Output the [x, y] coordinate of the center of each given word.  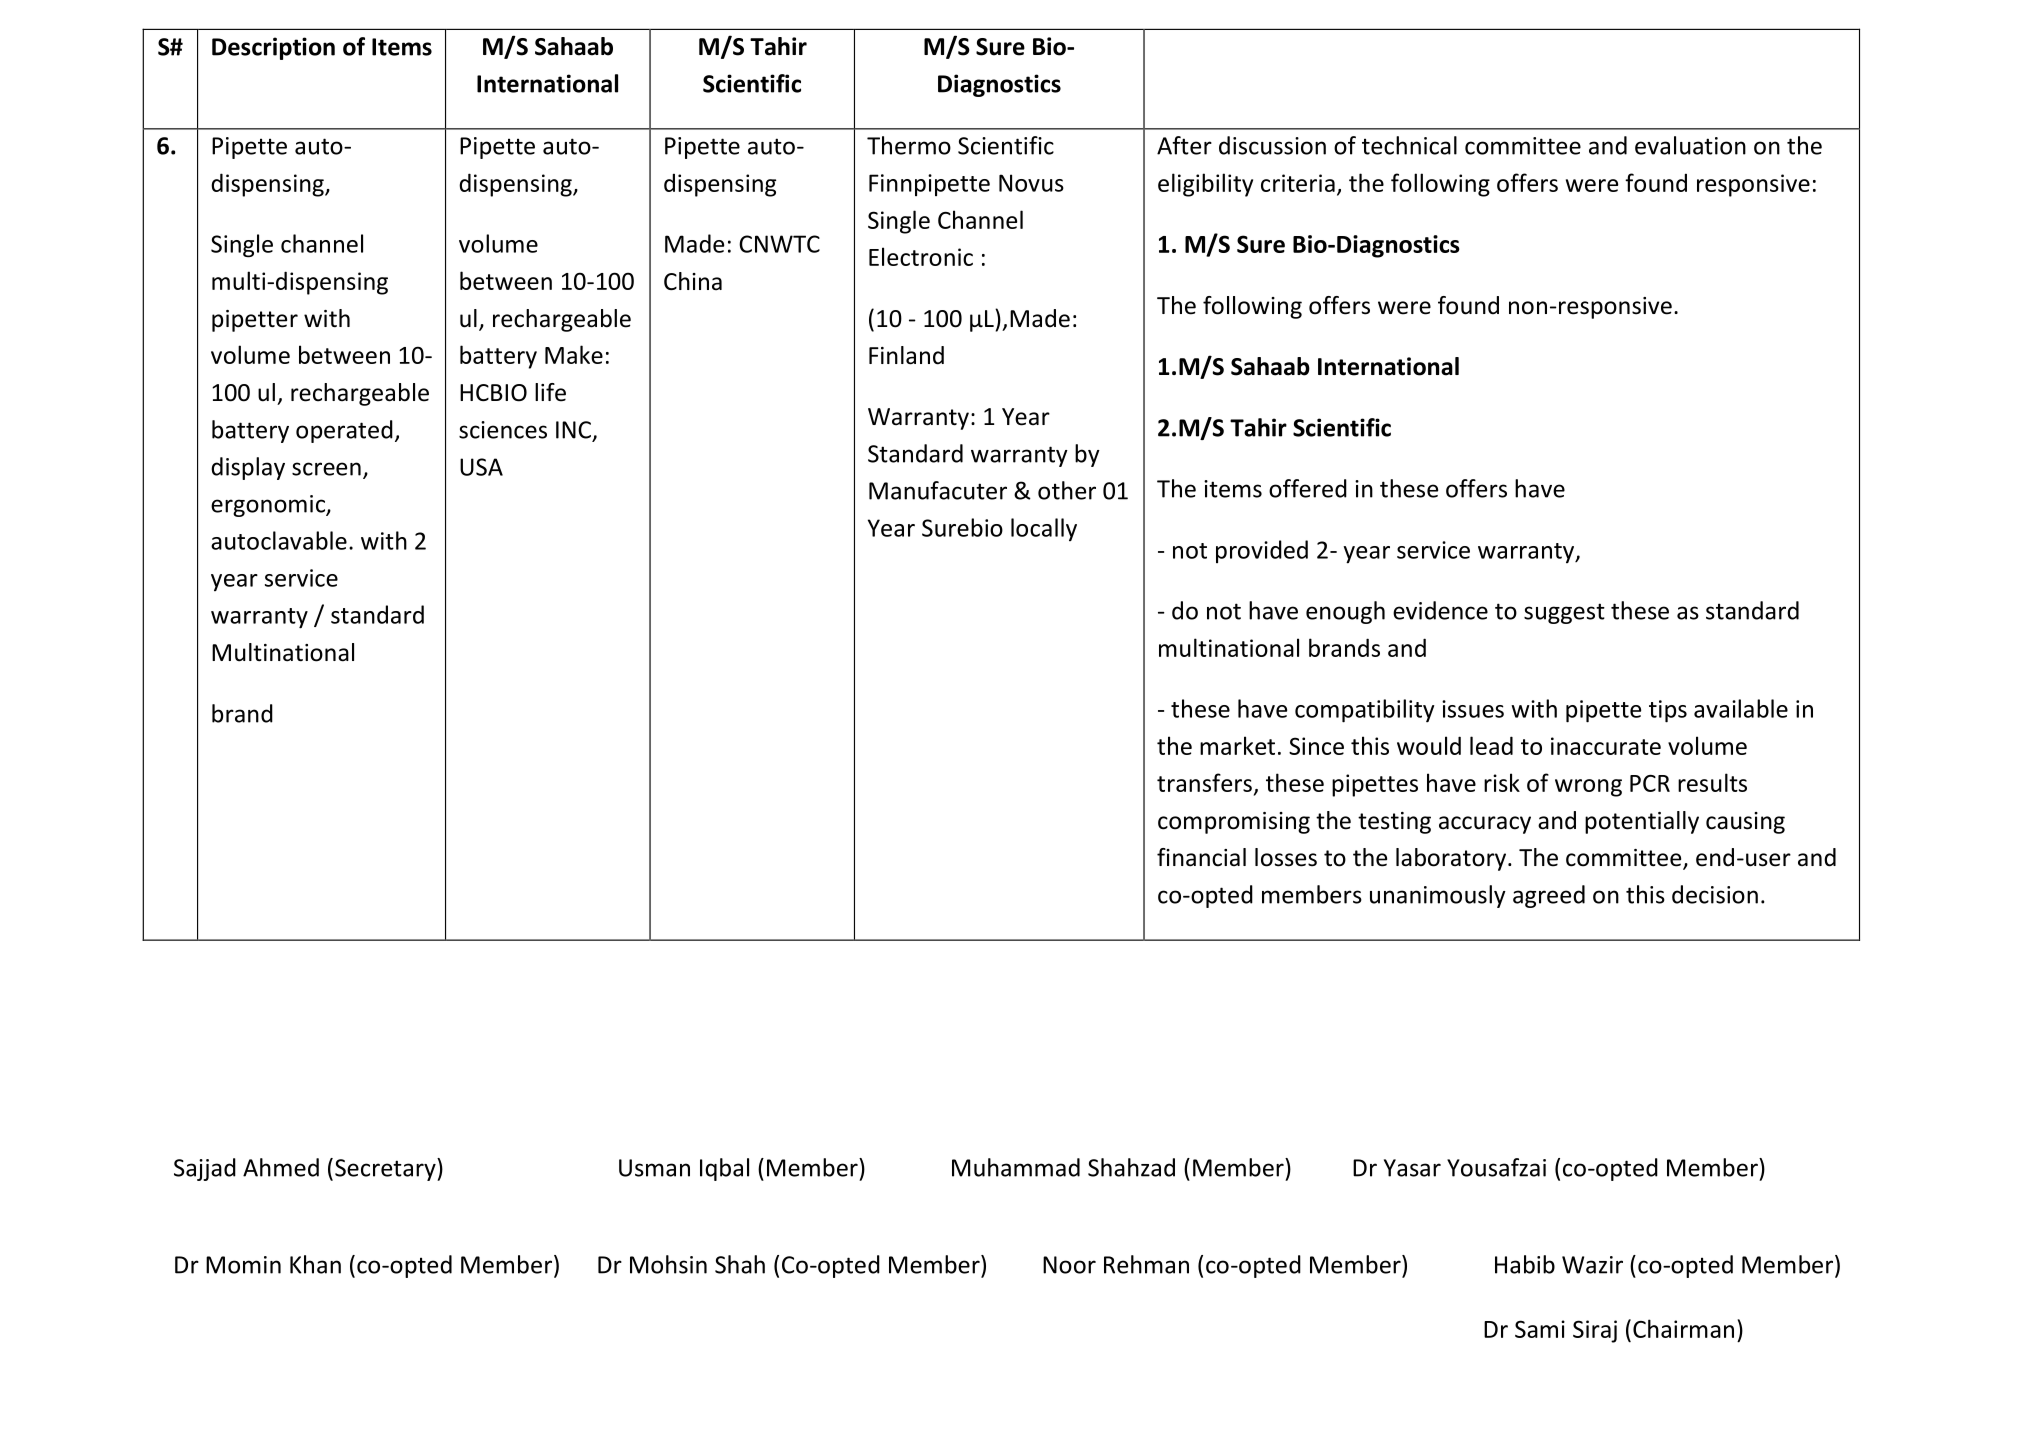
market [1237, 745]
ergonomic [269, 506]
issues [1473, 709]
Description [273, 48]
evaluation [1690, 145]
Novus [1031, 183]
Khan [315, 1264]
